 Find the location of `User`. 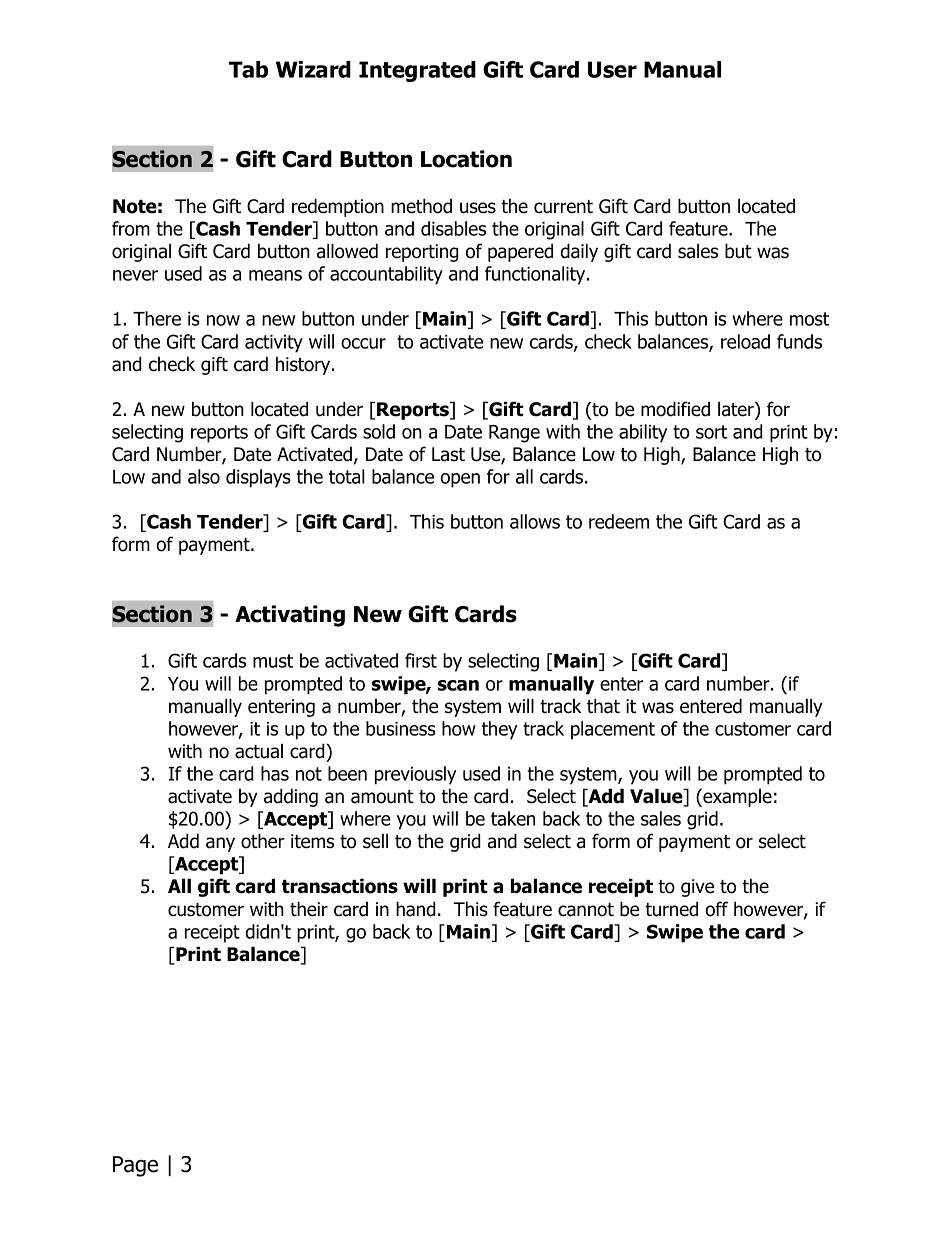

User is located at coordinates (612, 69).
